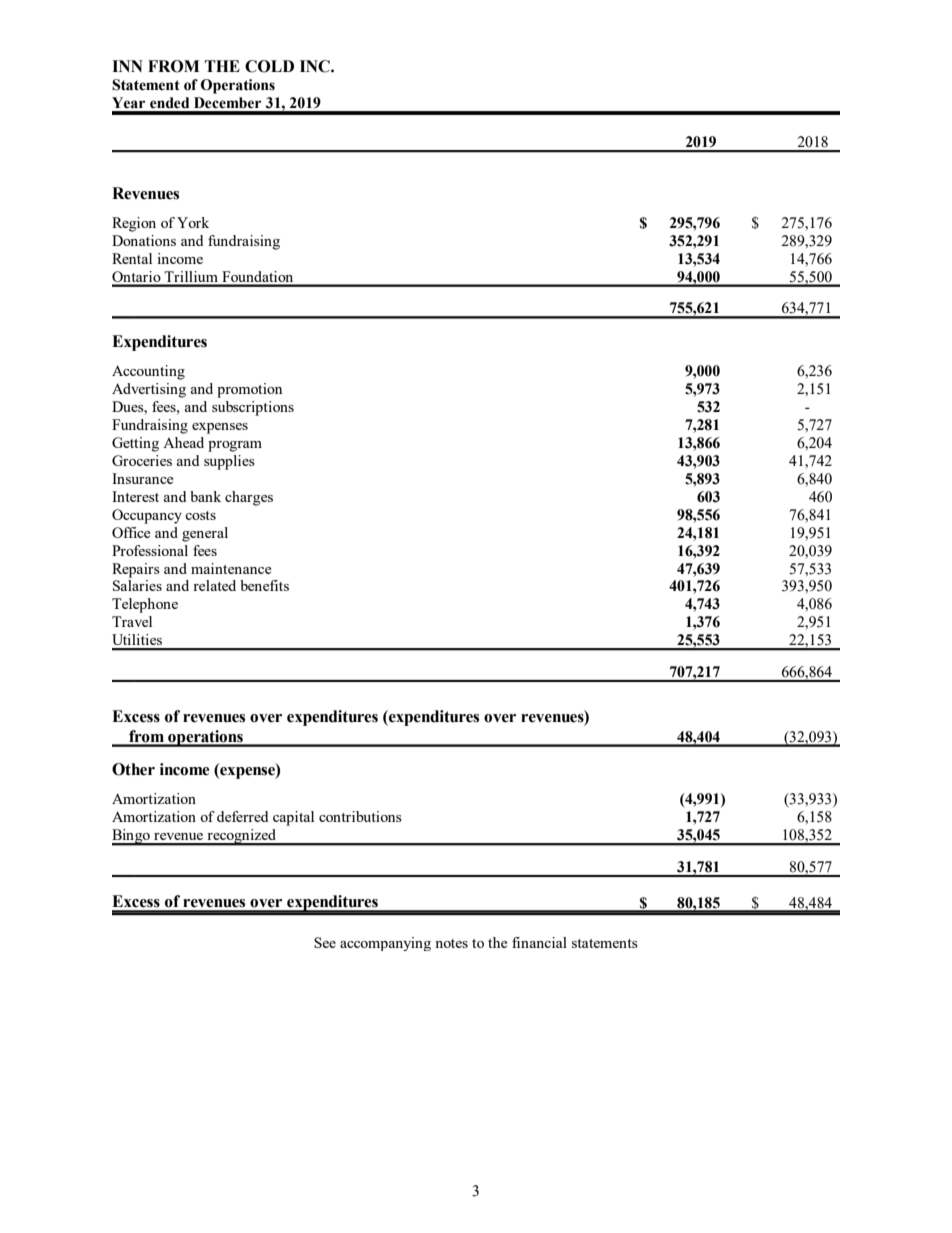 Image resolution: width=952 pixels, height=1233 pixels. What do you see at coordinates (293, 818) in the screenshot?
I see `capital` at bounding box center [293, 818].
